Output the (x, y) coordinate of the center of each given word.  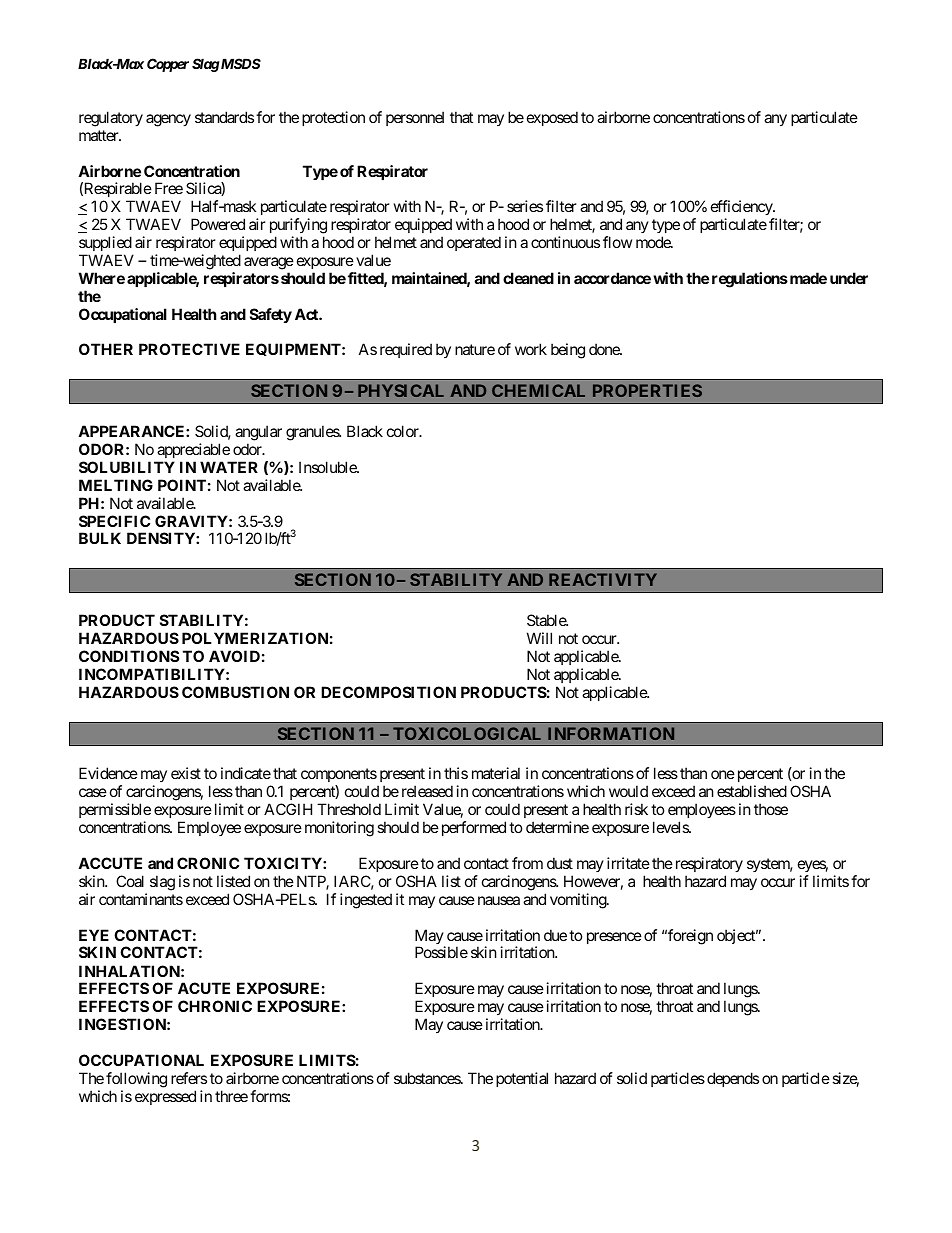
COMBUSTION (235, 692)
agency (168, 120)
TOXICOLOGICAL (467, 733)
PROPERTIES (647, 390)
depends (733, 1079)
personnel (415, 118)
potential (522, 1079)
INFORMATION (611, 733)
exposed (552, 118)
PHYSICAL (401, 390)
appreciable (193, 450)
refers (189, 1078)
